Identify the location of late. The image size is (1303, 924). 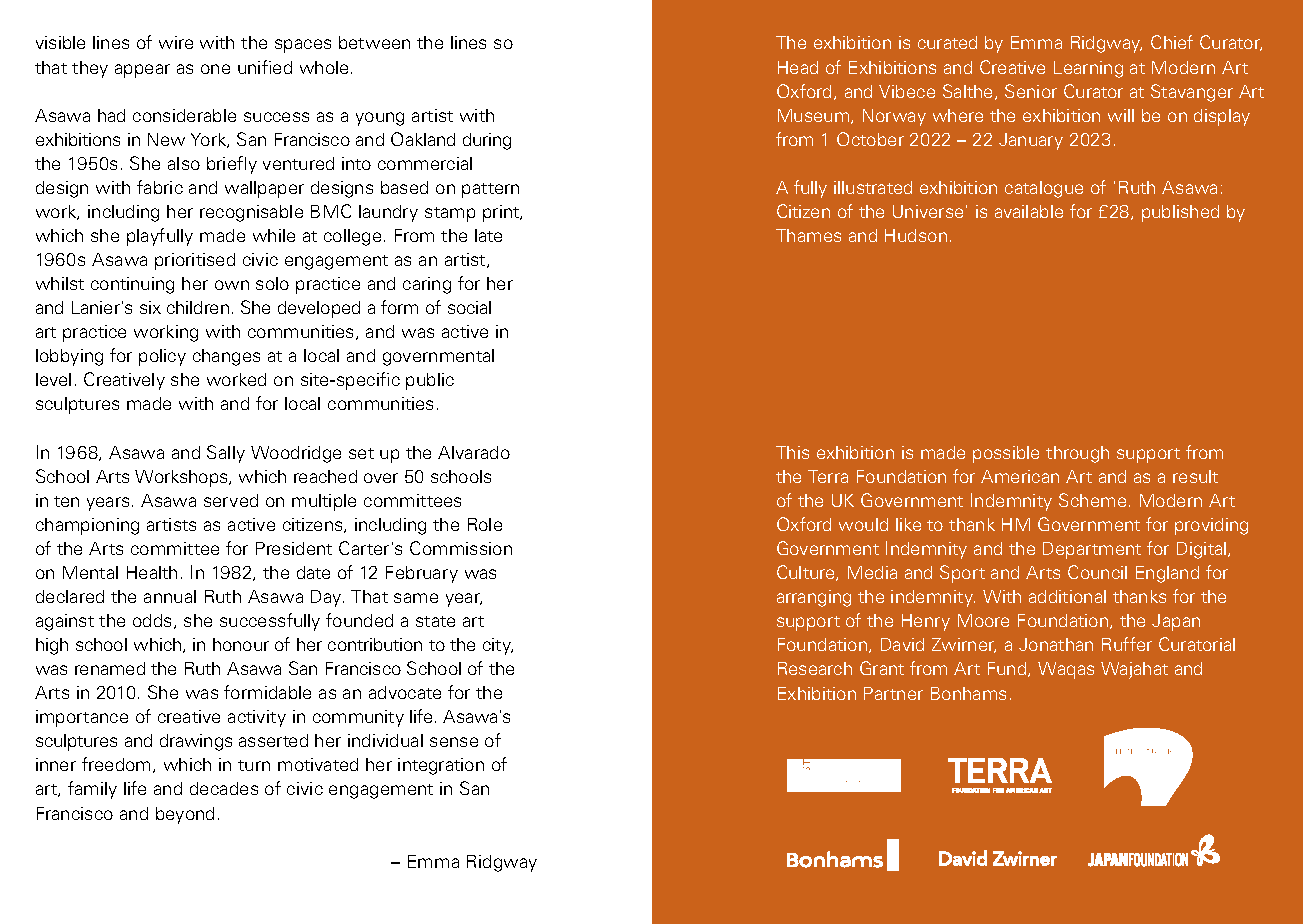
(488, 235).
